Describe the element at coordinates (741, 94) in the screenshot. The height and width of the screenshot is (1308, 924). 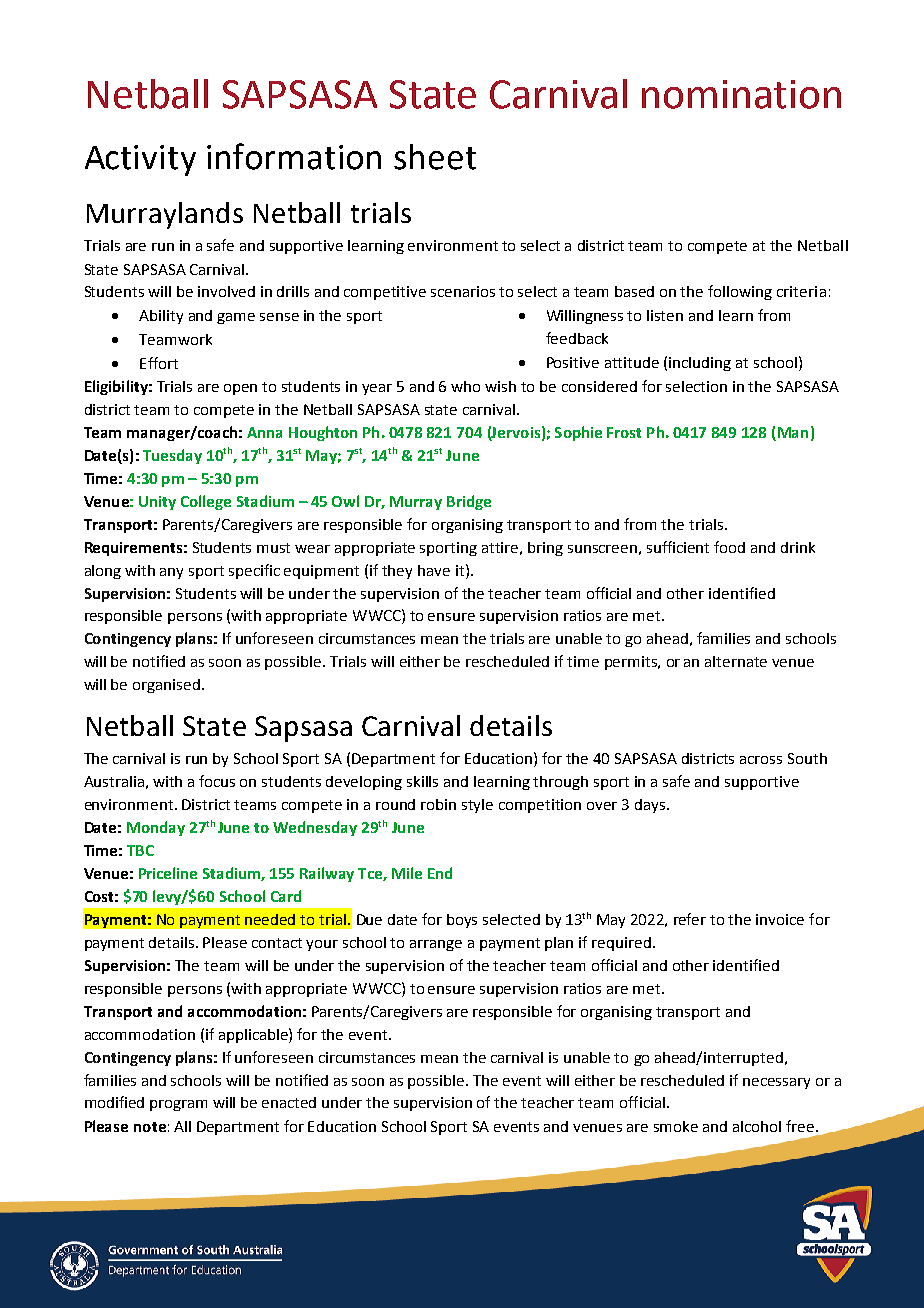
I see `nomination` at that location.
